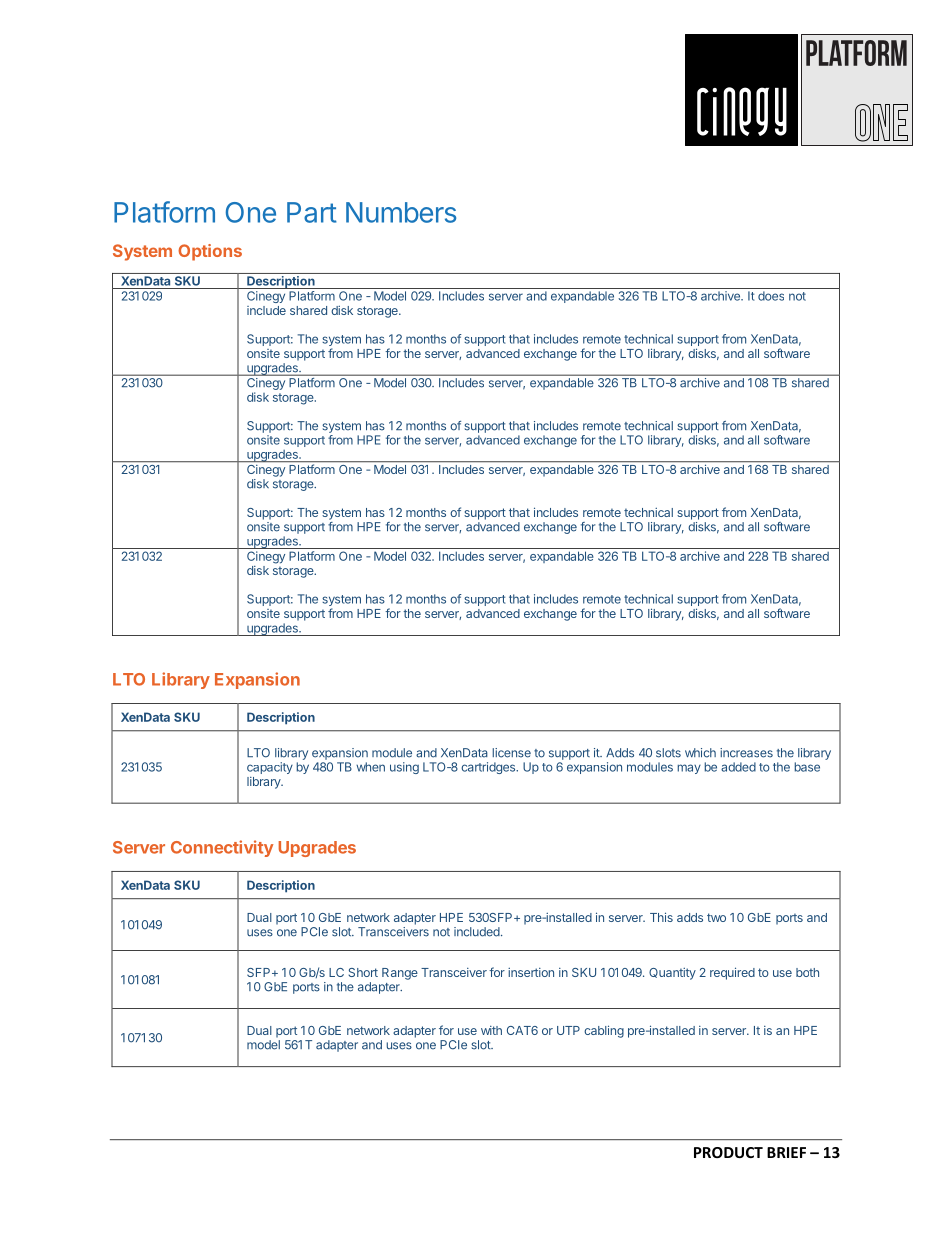 The width and height of the screenshot is (952, 1233). I want to click on increases, so click(746, 753).
